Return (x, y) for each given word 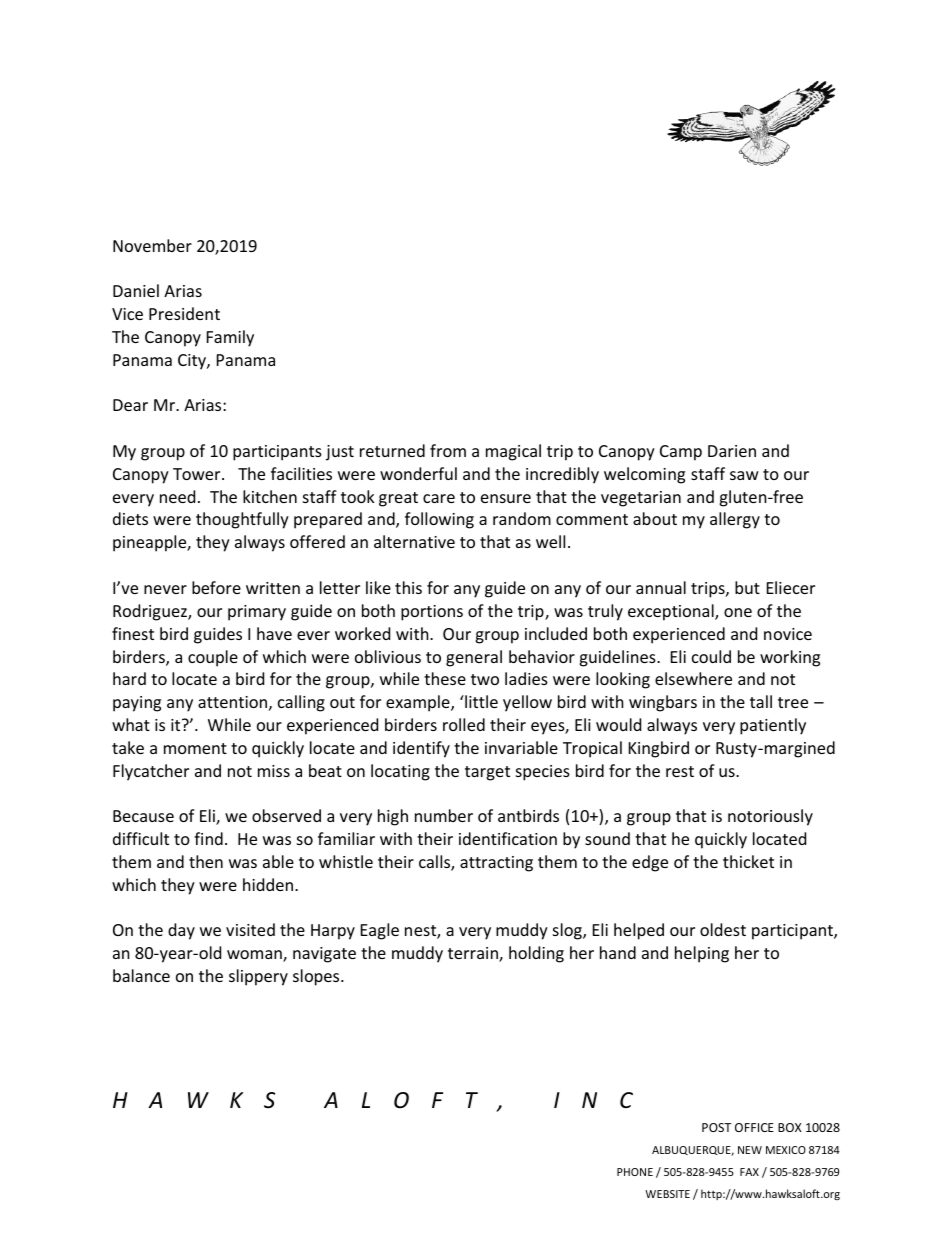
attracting (496, 864)
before (216, 587)
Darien (732, 451)
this (408, 587)
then (206, 861)
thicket (748, 861)
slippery (258, 977)
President (184, 313)
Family (230, 338)
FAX (749, 1172)
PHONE (635, 1172)
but (747, 587)
